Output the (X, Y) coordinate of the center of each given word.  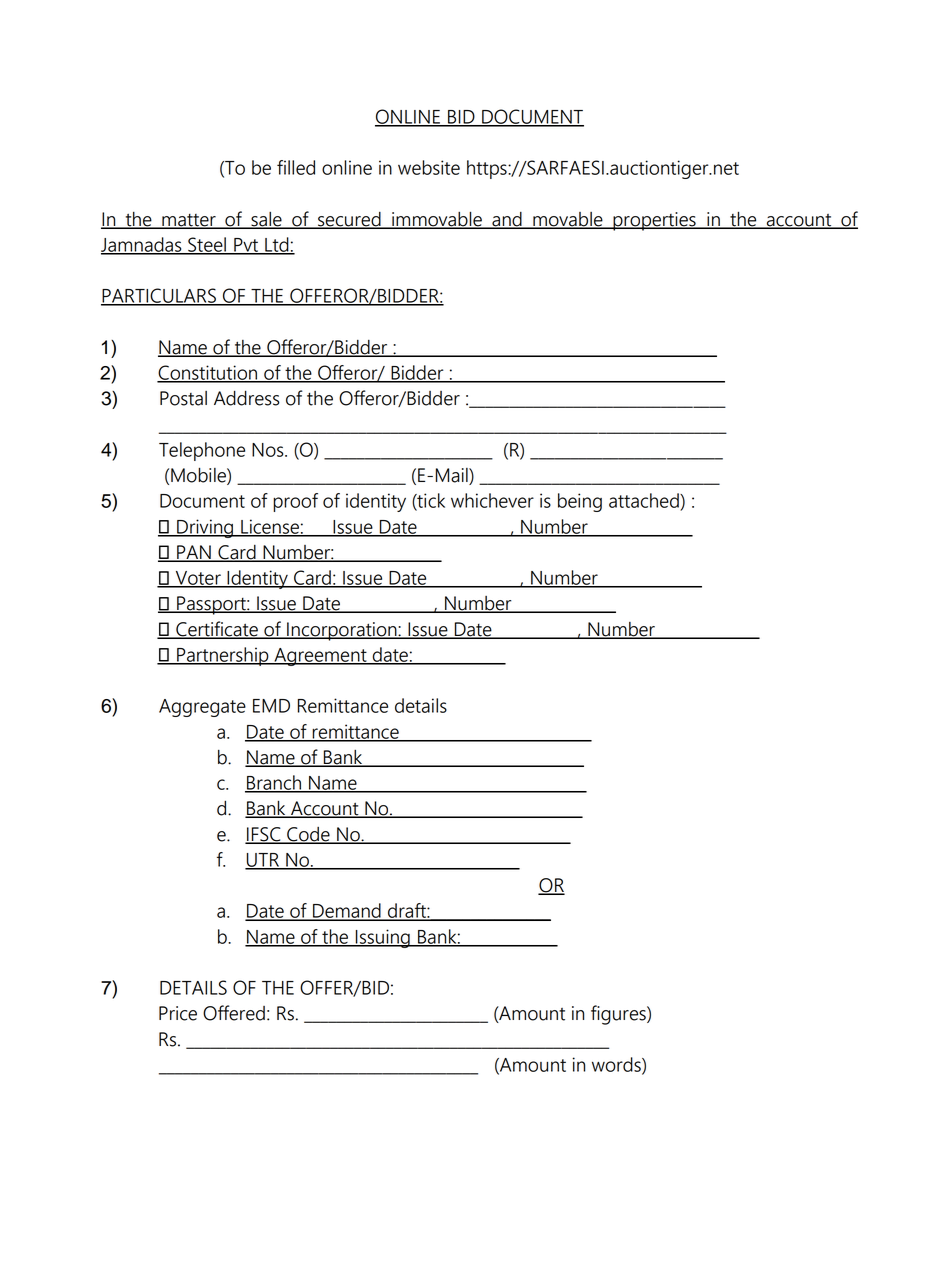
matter (189, 221)
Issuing (382, 938)
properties (654, 221)
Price (178, 1013)
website (429, 167)
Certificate (217, 630)
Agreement (320, 657)
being (580, 502)
